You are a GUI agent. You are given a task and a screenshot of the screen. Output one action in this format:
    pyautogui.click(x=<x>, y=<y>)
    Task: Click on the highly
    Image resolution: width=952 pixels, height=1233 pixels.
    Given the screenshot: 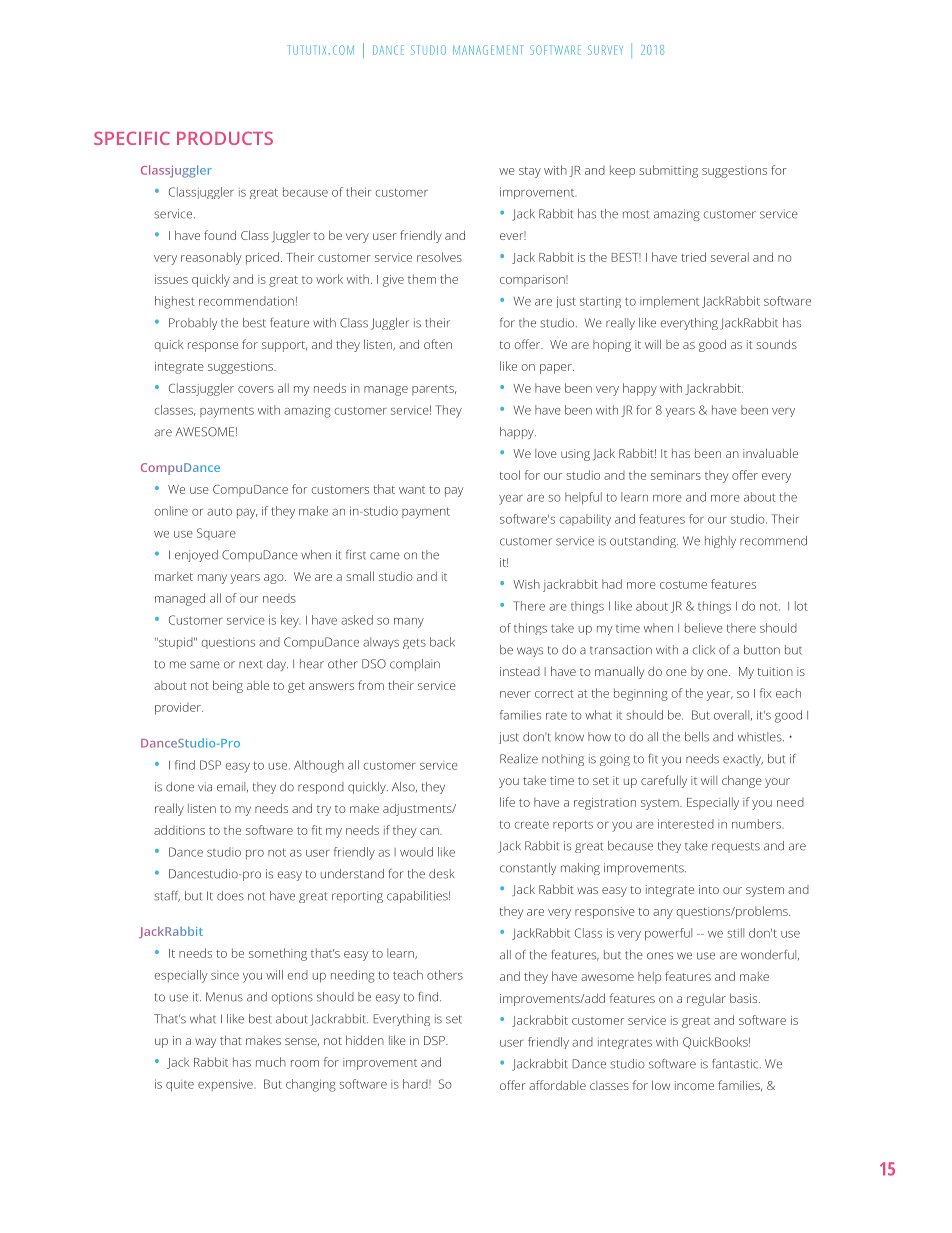 What is the action you would take?
    pyautogui.click(x=720, y=542)
